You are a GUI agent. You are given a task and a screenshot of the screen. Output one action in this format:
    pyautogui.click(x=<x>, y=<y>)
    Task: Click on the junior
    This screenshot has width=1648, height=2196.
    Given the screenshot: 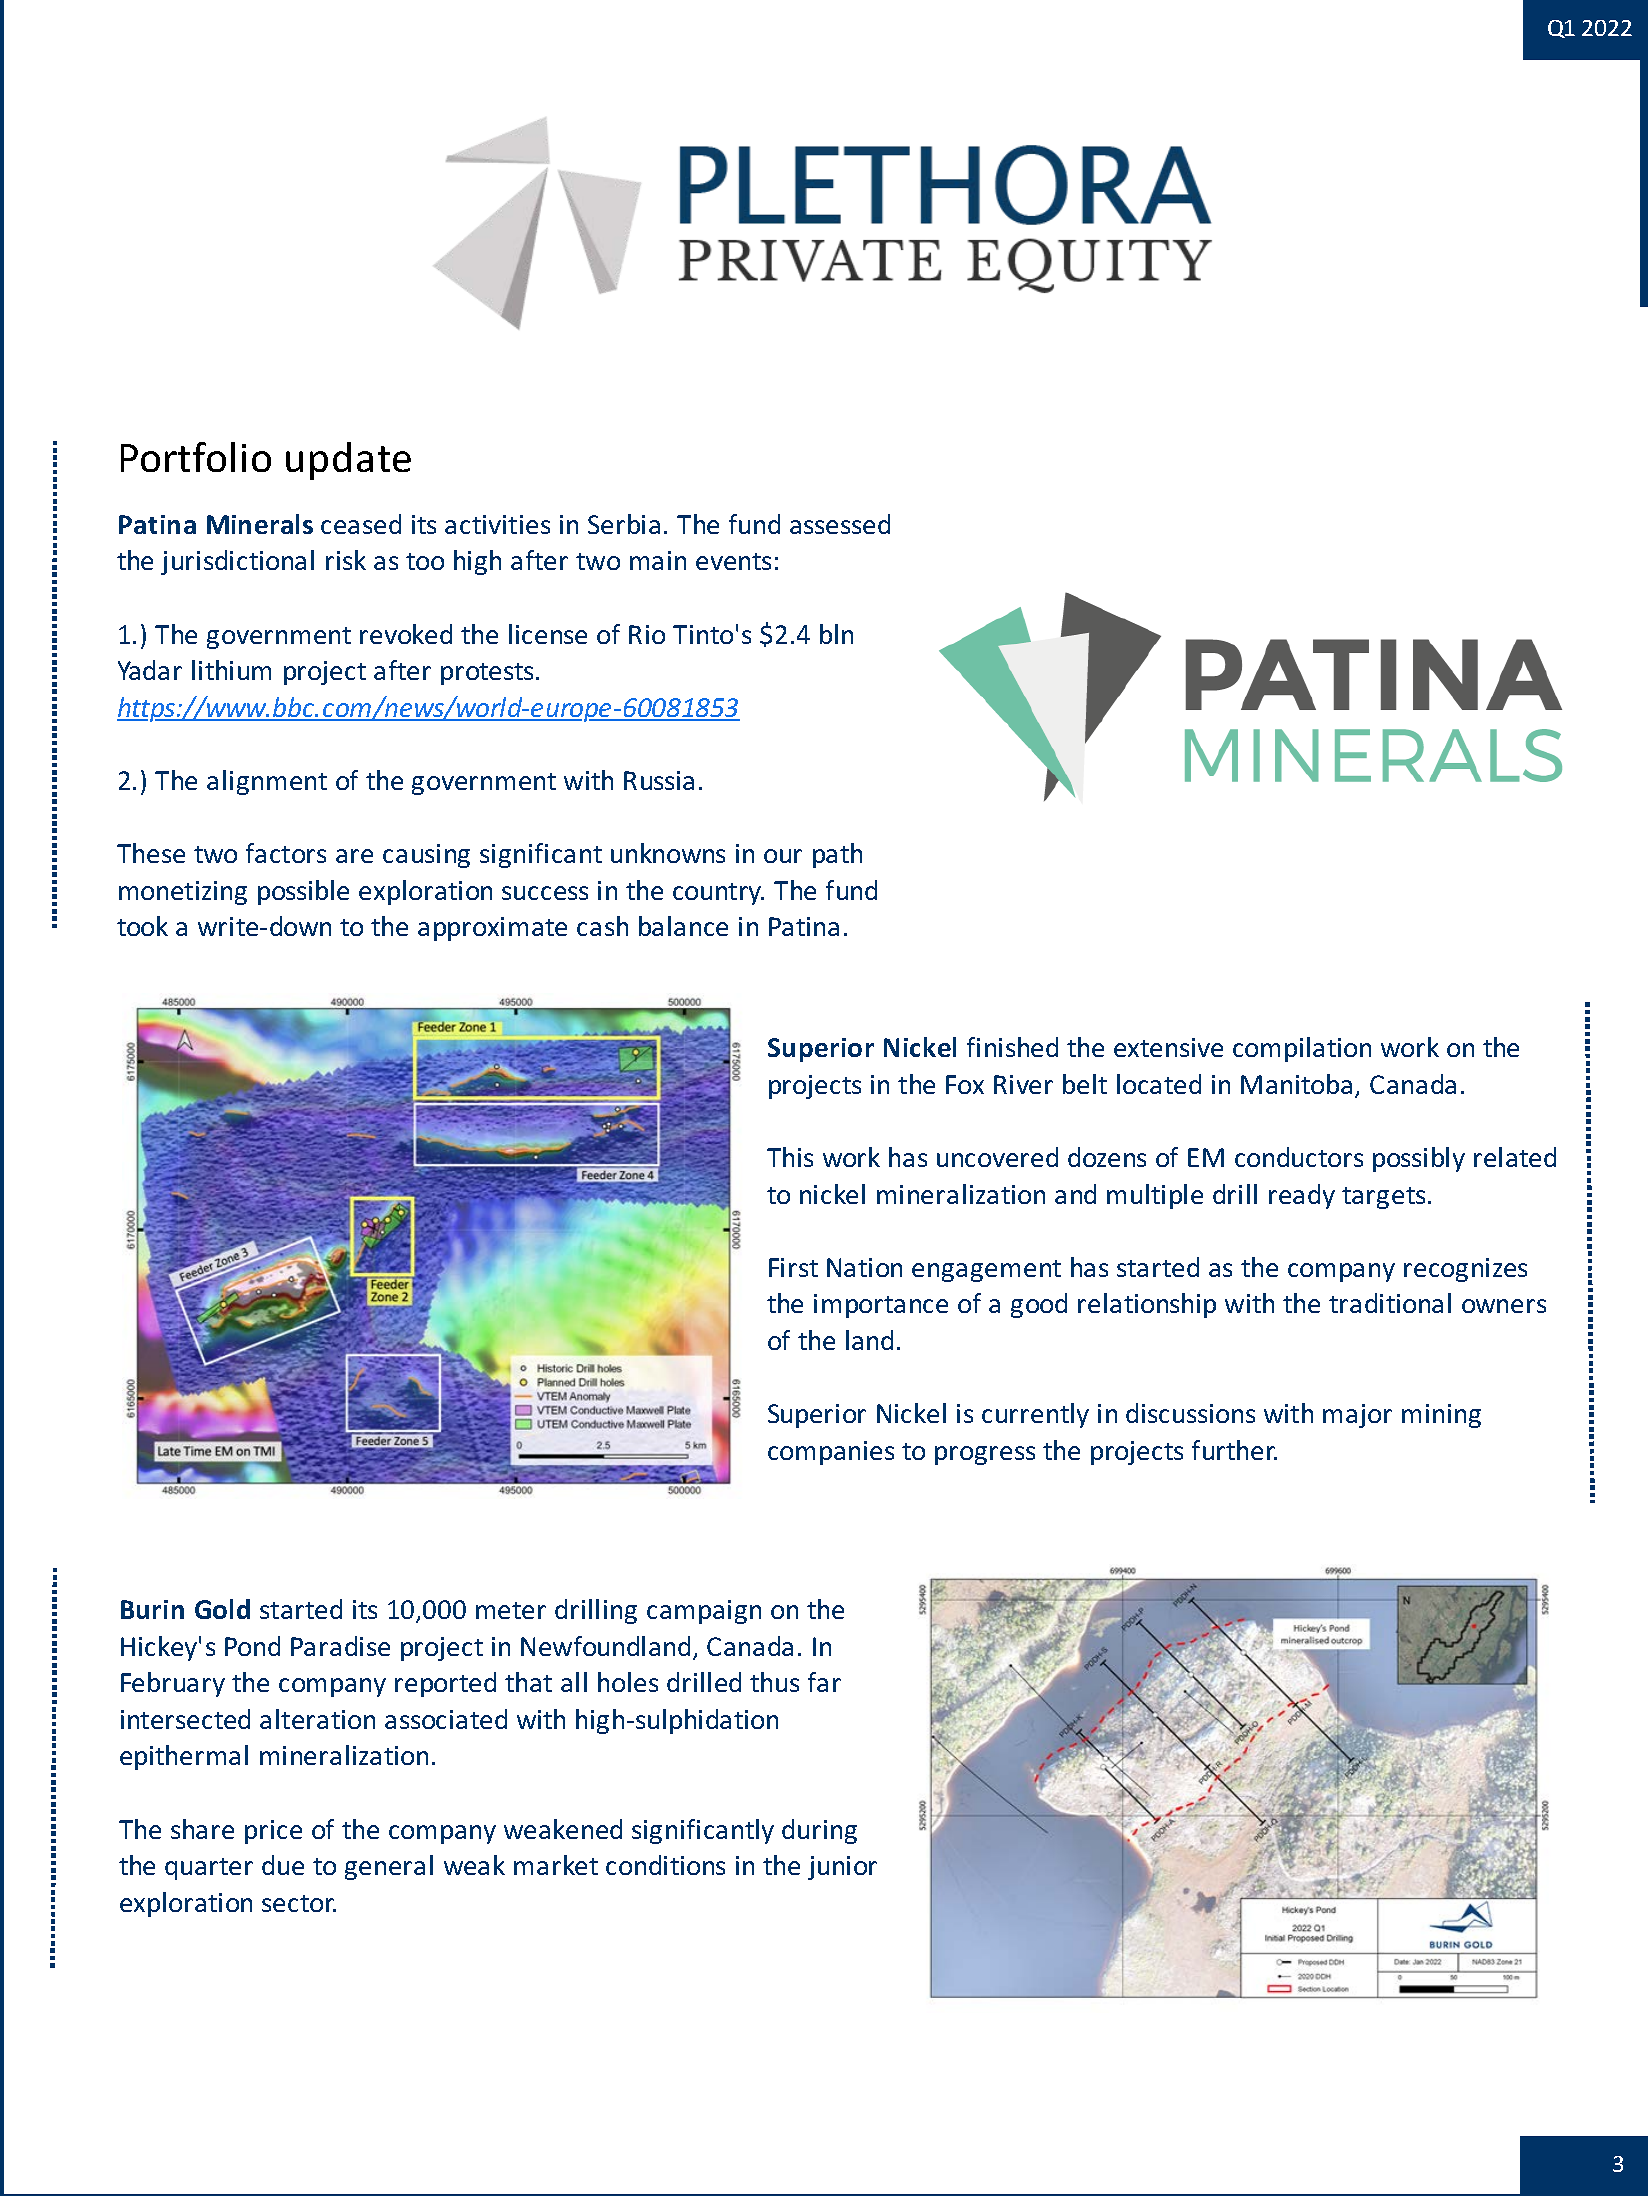 What is the action you would take?
    pyautogui.click(x=842, y=1868)
